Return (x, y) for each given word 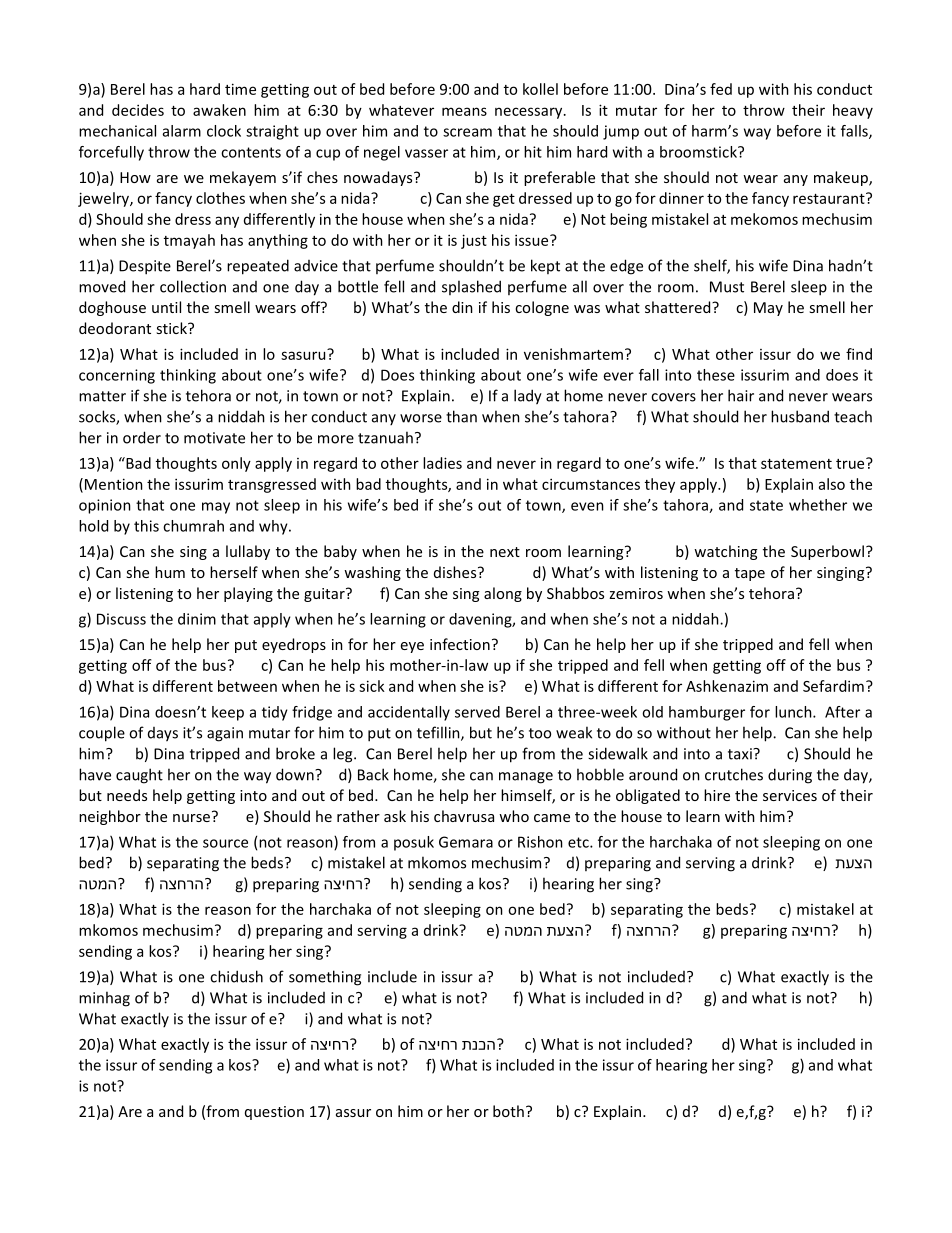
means (464, 111)
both (508, 1111)
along (503, 594)
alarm (182, 131)
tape (750, 574)
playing (248, 594)
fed (721, 89)
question (274, 1113)
